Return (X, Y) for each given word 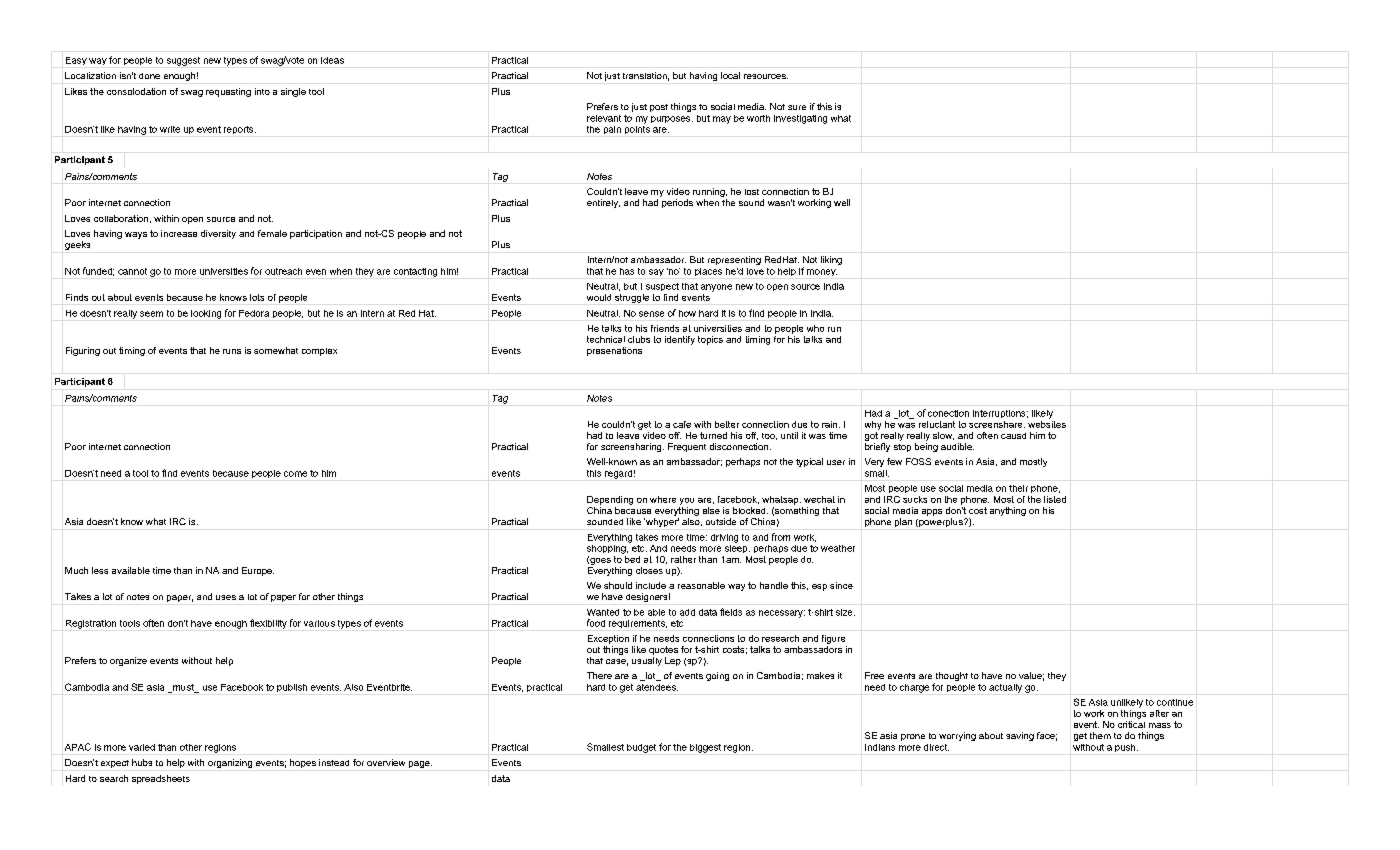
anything (1008, 511)
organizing (230, 763)
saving (1020, 736)
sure (797, 107)
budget (641, 748)
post (659, 108)
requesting (228, 92)
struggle (632, 298)
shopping (607, 549)
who (815, 328)
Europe (258, 571)
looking (206, 314)
